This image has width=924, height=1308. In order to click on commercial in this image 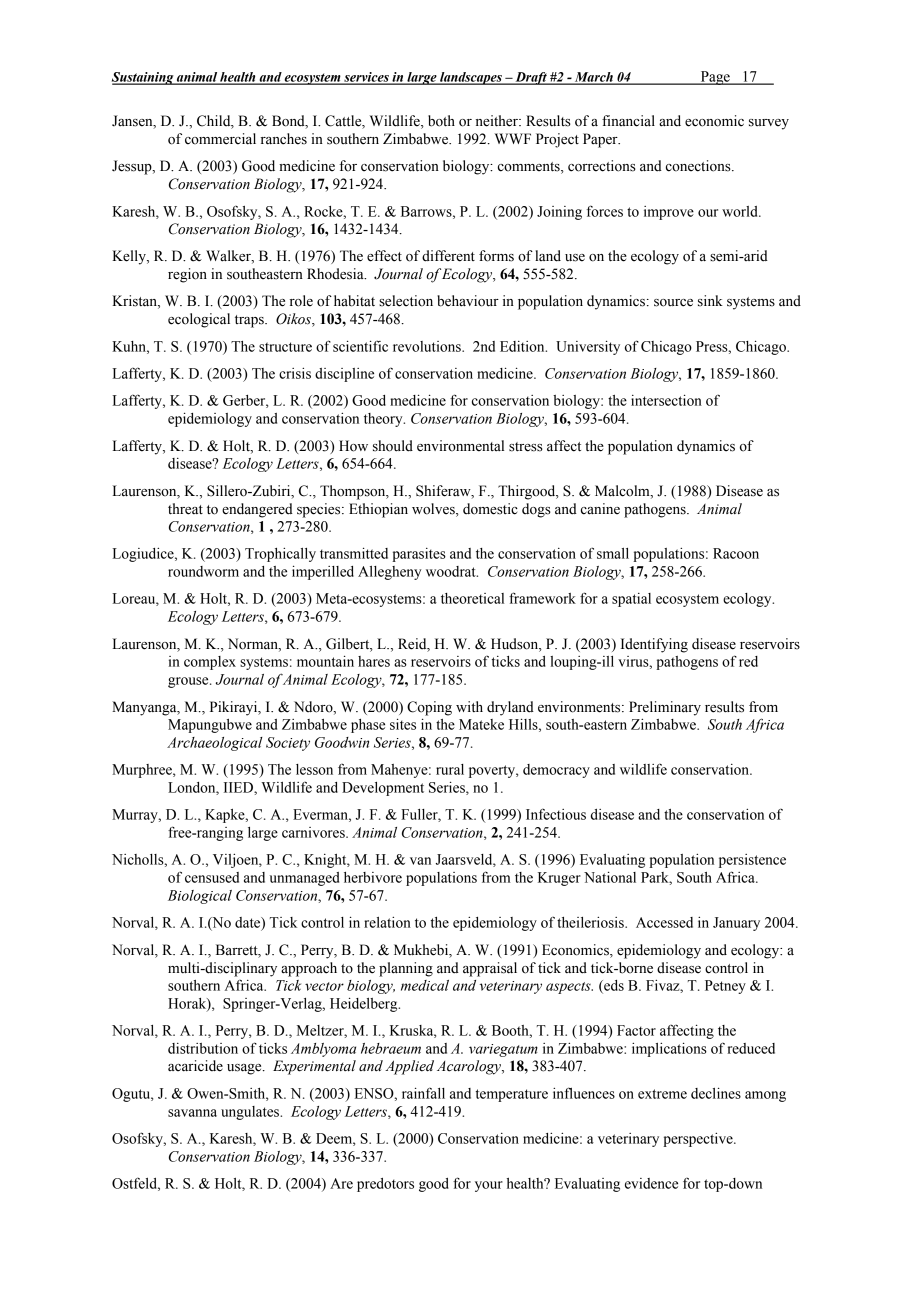, I will do `click(220, 139)`.
